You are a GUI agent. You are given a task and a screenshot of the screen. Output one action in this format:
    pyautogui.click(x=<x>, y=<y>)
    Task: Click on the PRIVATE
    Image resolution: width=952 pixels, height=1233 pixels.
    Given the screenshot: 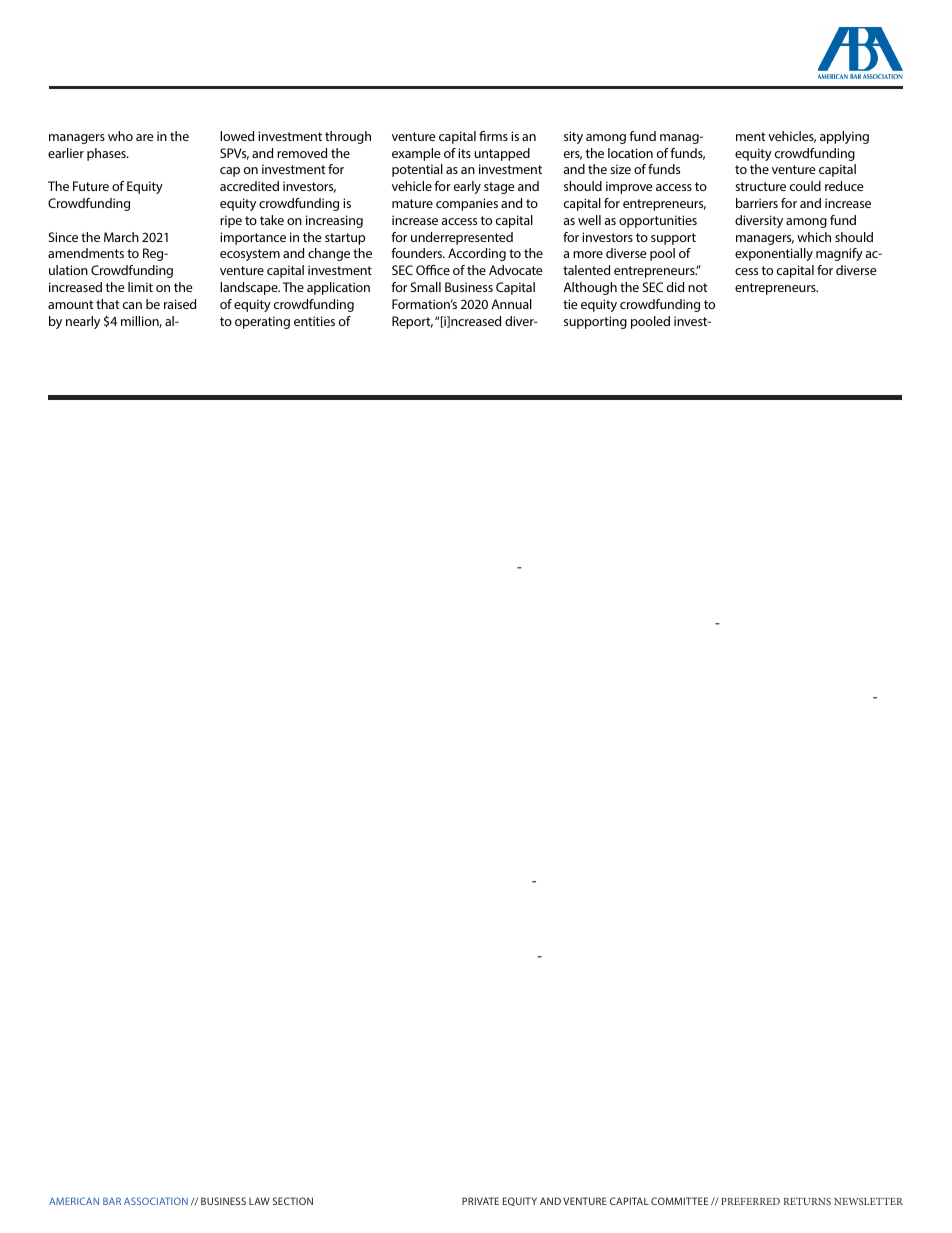 What is the action you would take?
    pyautogui.click(x=480, y=1201)
